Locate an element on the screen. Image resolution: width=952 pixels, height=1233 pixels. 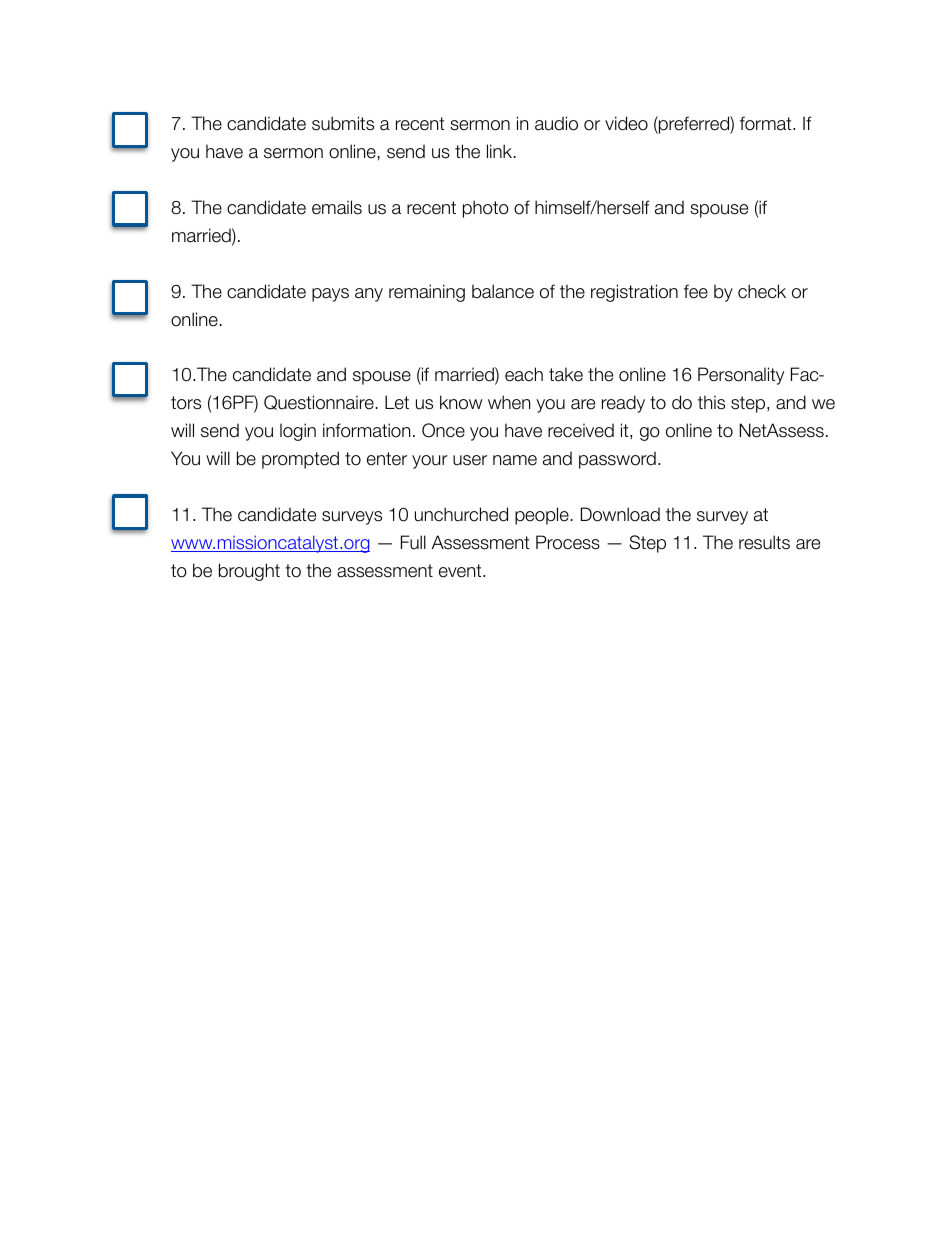
link is located at coordinates (501, 151).
